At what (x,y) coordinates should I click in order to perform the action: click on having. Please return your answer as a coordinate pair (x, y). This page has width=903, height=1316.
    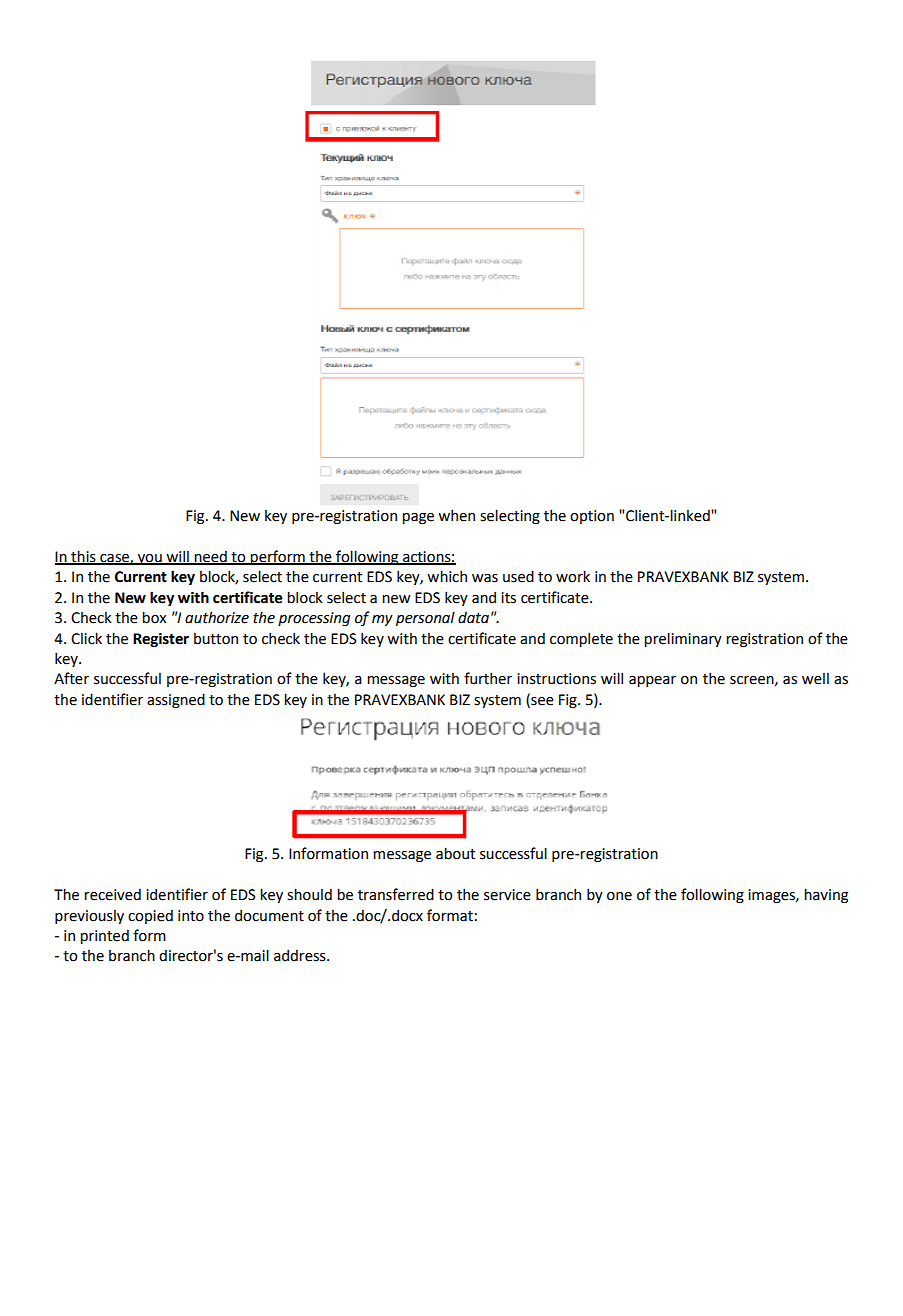
    Looking at the image, I should click on (826, 895).
